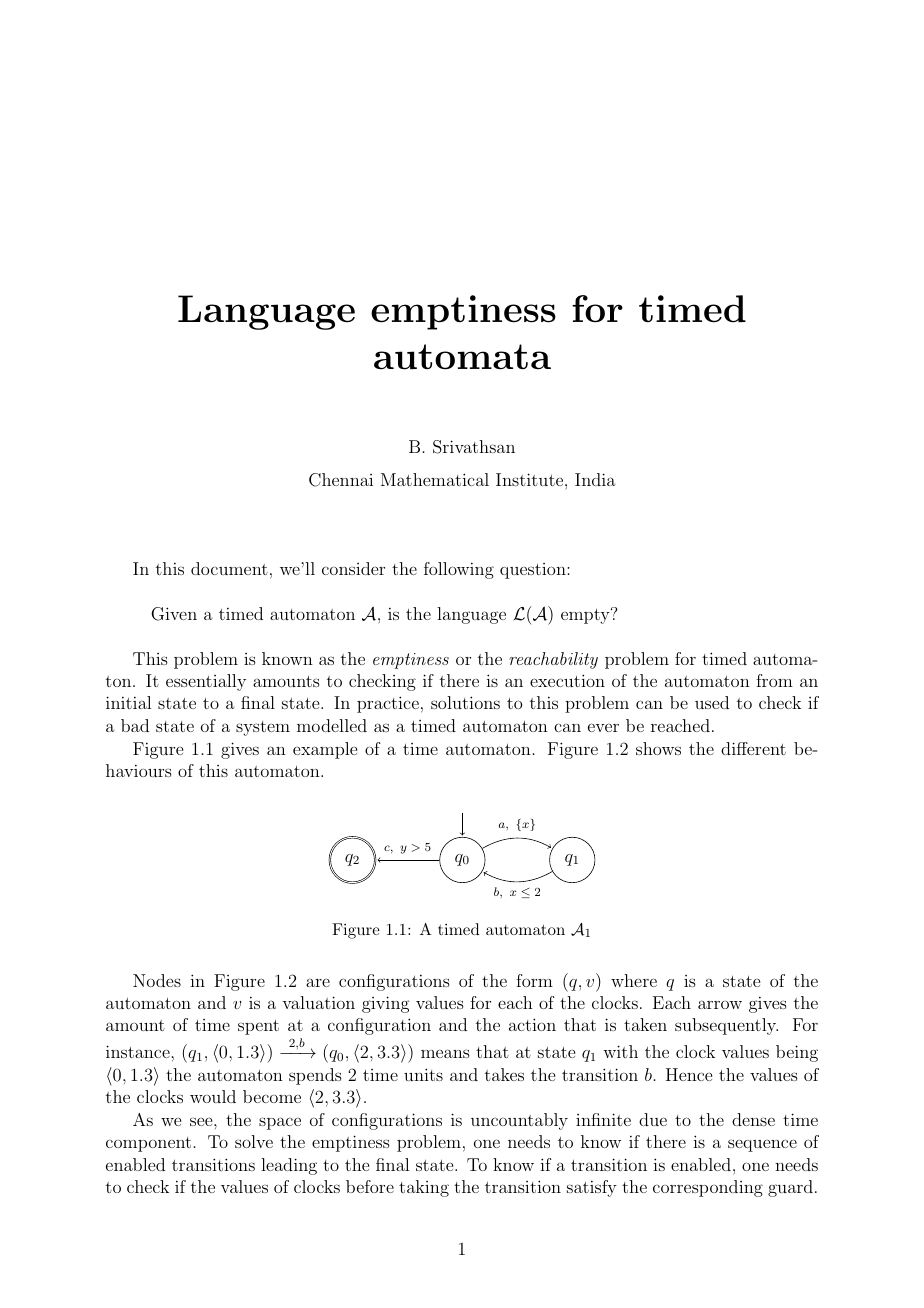 This page has height=1308, width=924. I want to click on solve, so click(254, 1141).
